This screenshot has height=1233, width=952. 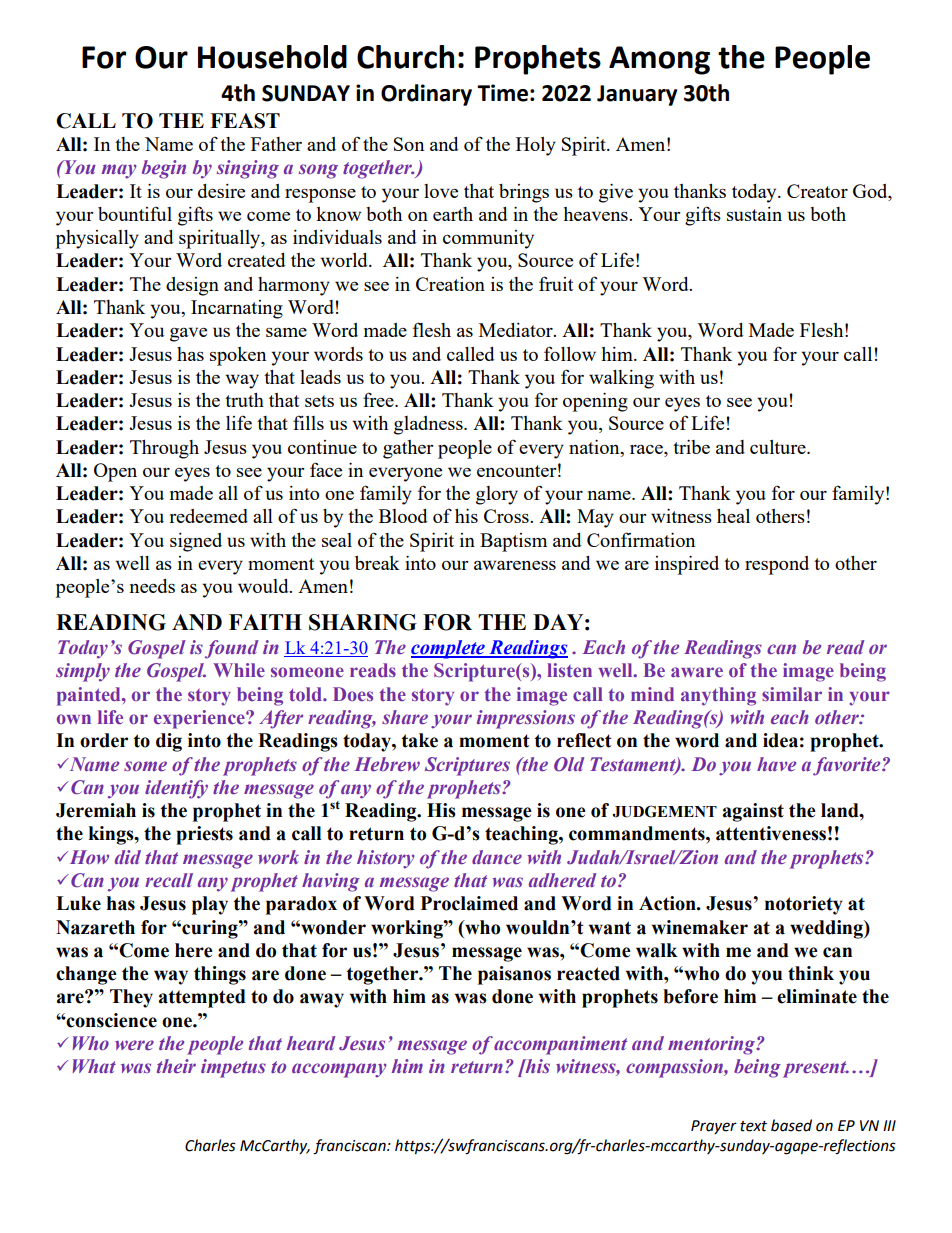 I want to click on Through, so click(x=164, y=449).
